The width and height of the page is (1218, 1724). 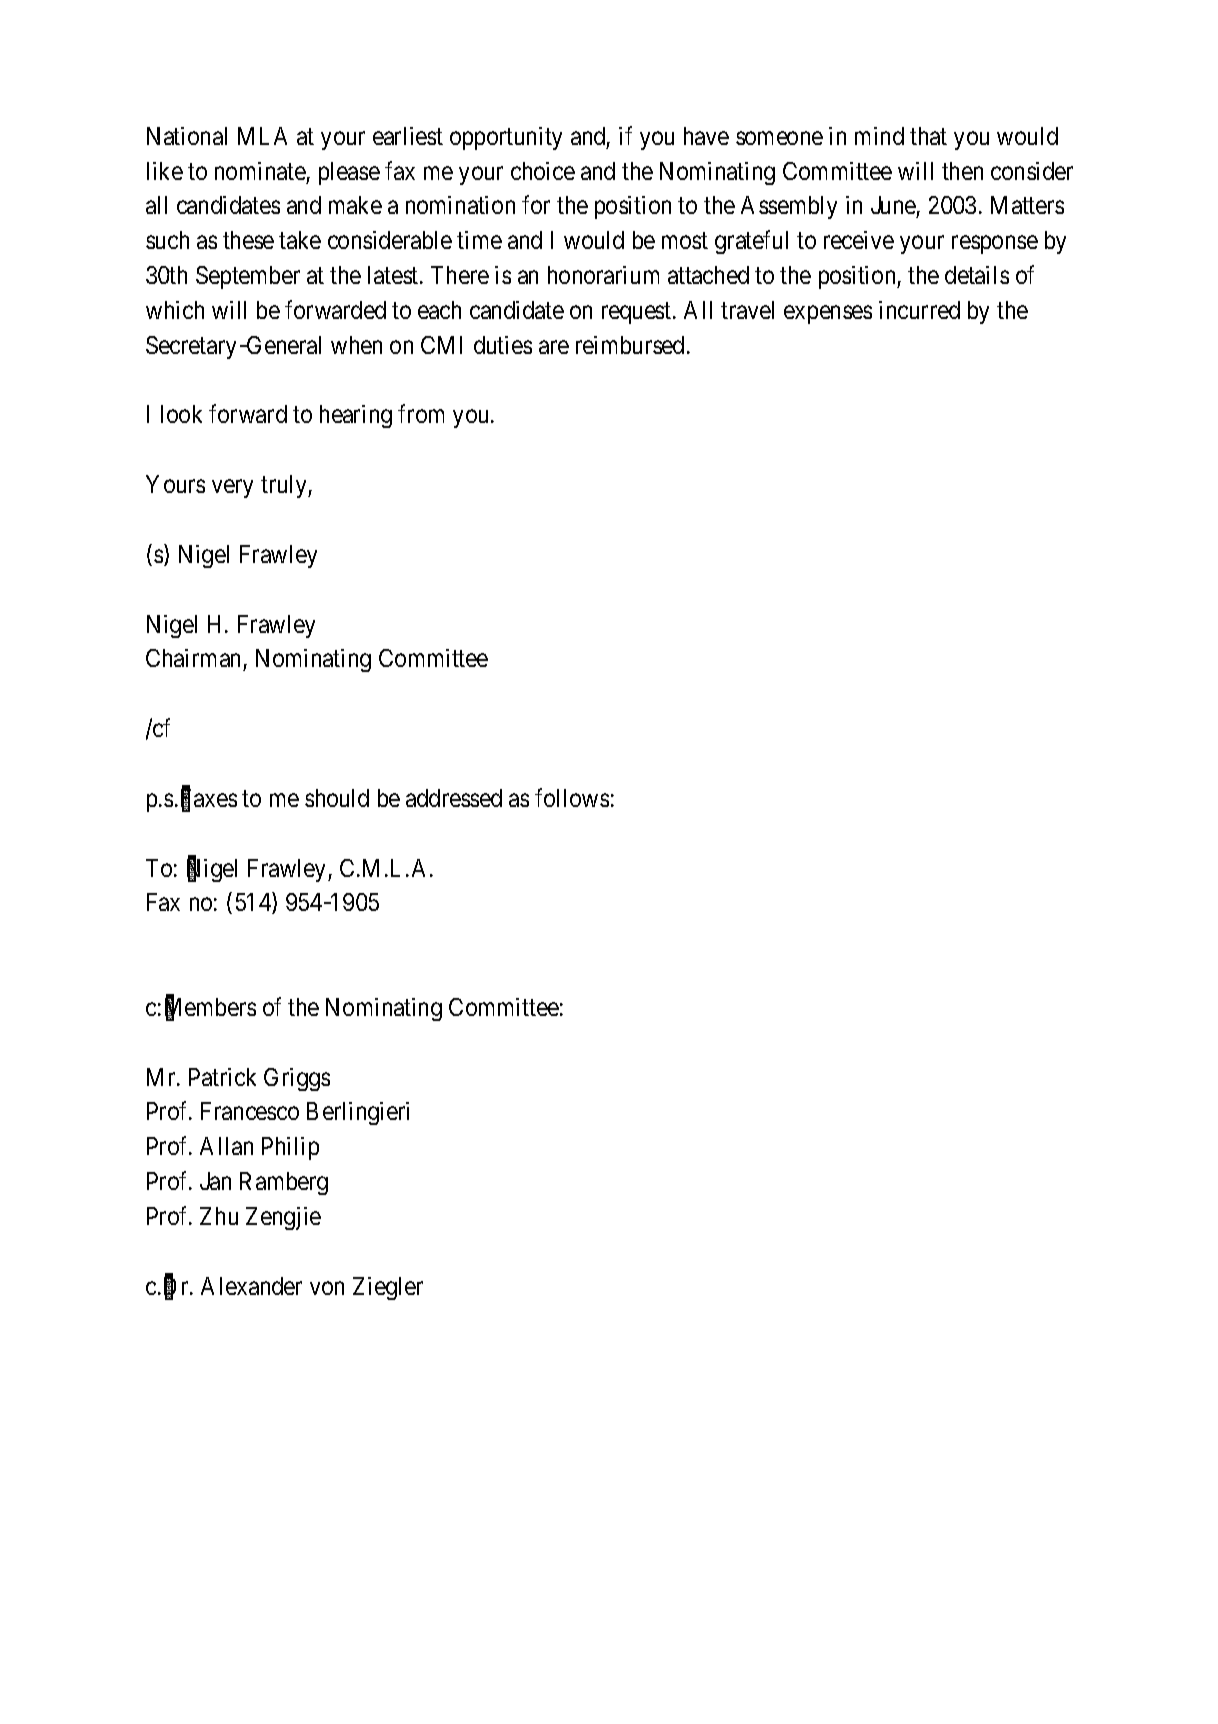 I want to click on Griggs, so click(x=297, y=1079).
